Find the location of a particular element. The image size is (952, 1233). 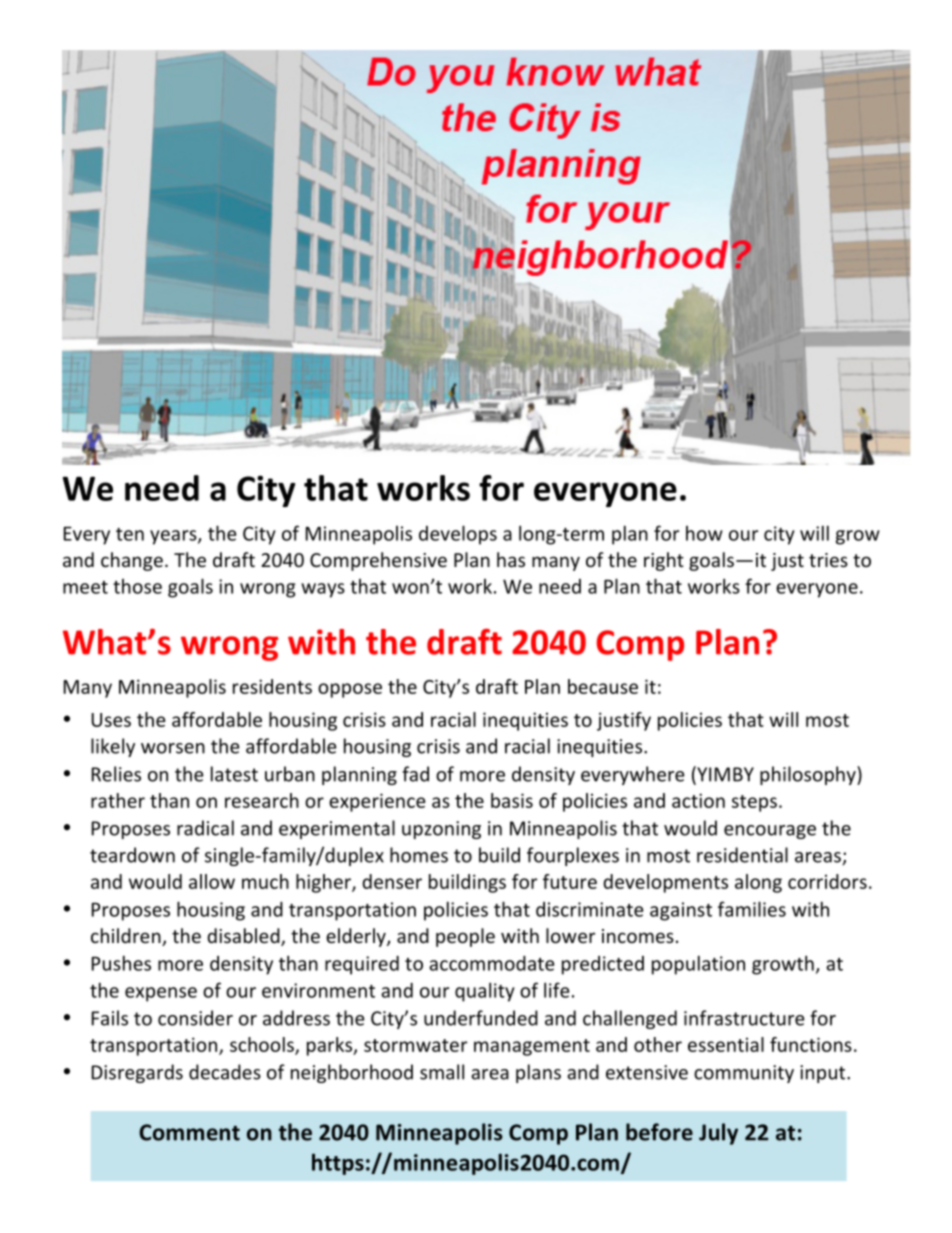

change is located at coordinates (132, 561).
